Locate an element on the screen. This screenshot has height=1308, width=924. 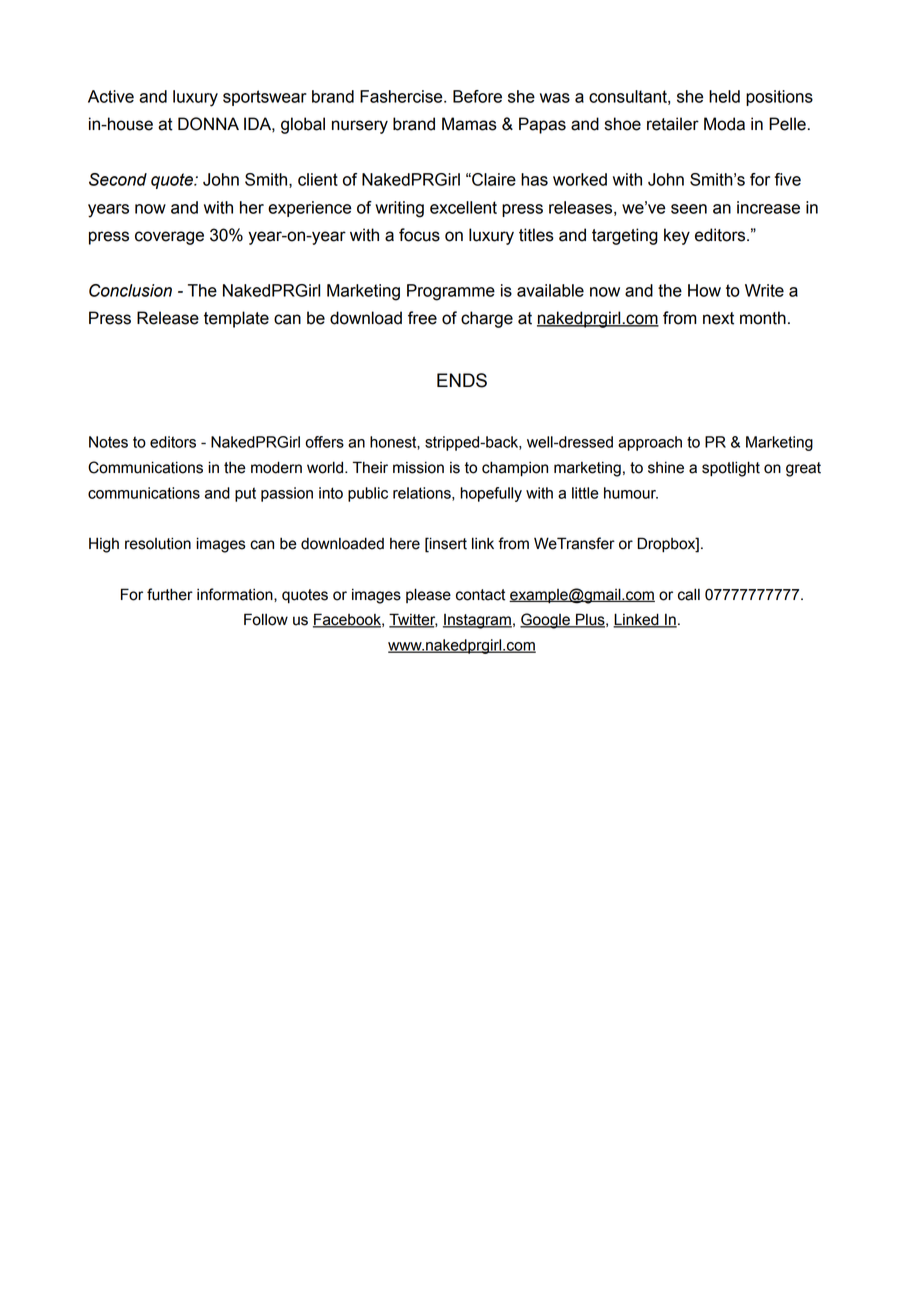
please is located at coordinates (428, 595).
